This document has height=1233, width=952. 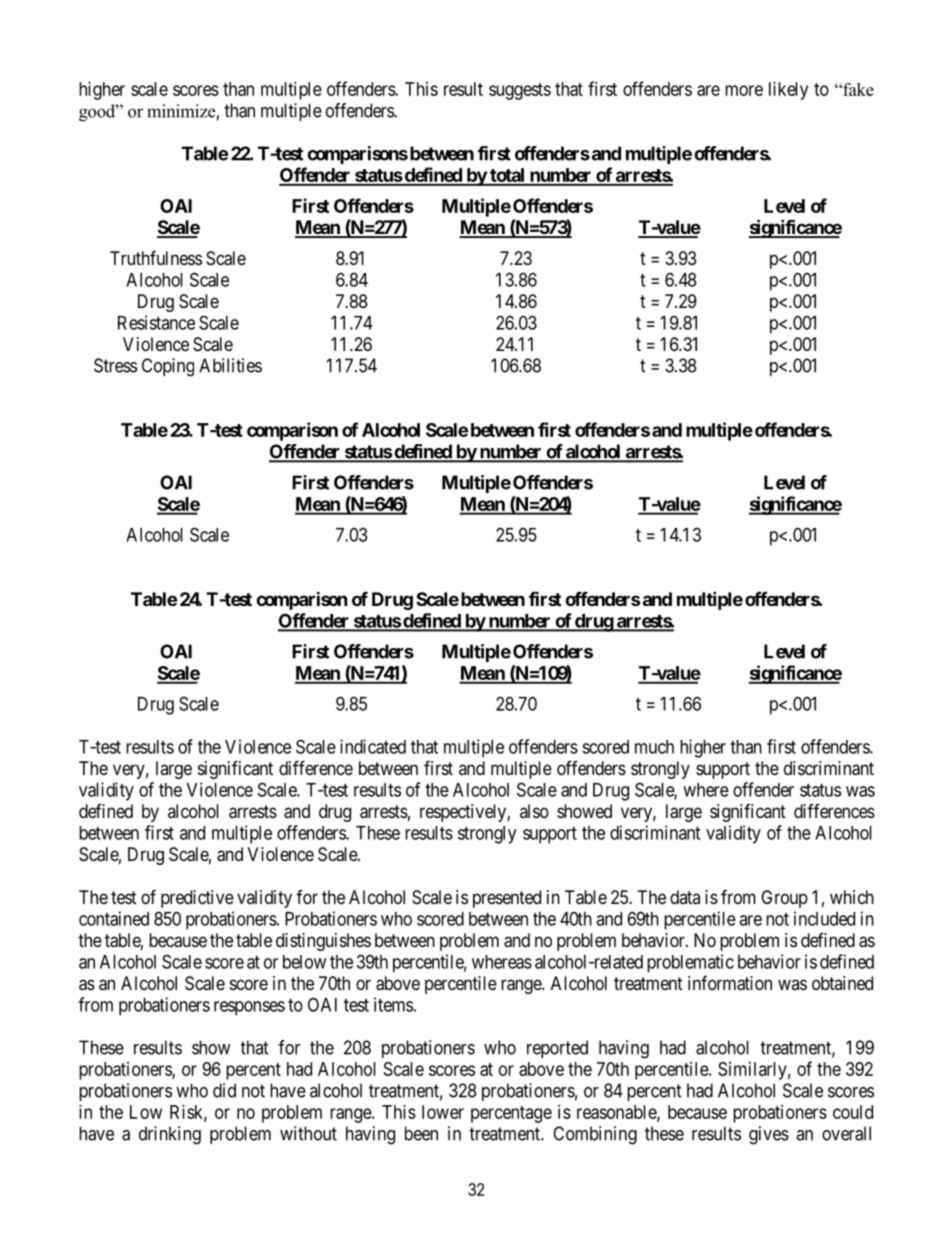 I want to click on did, so click(x=224, y=1090).
